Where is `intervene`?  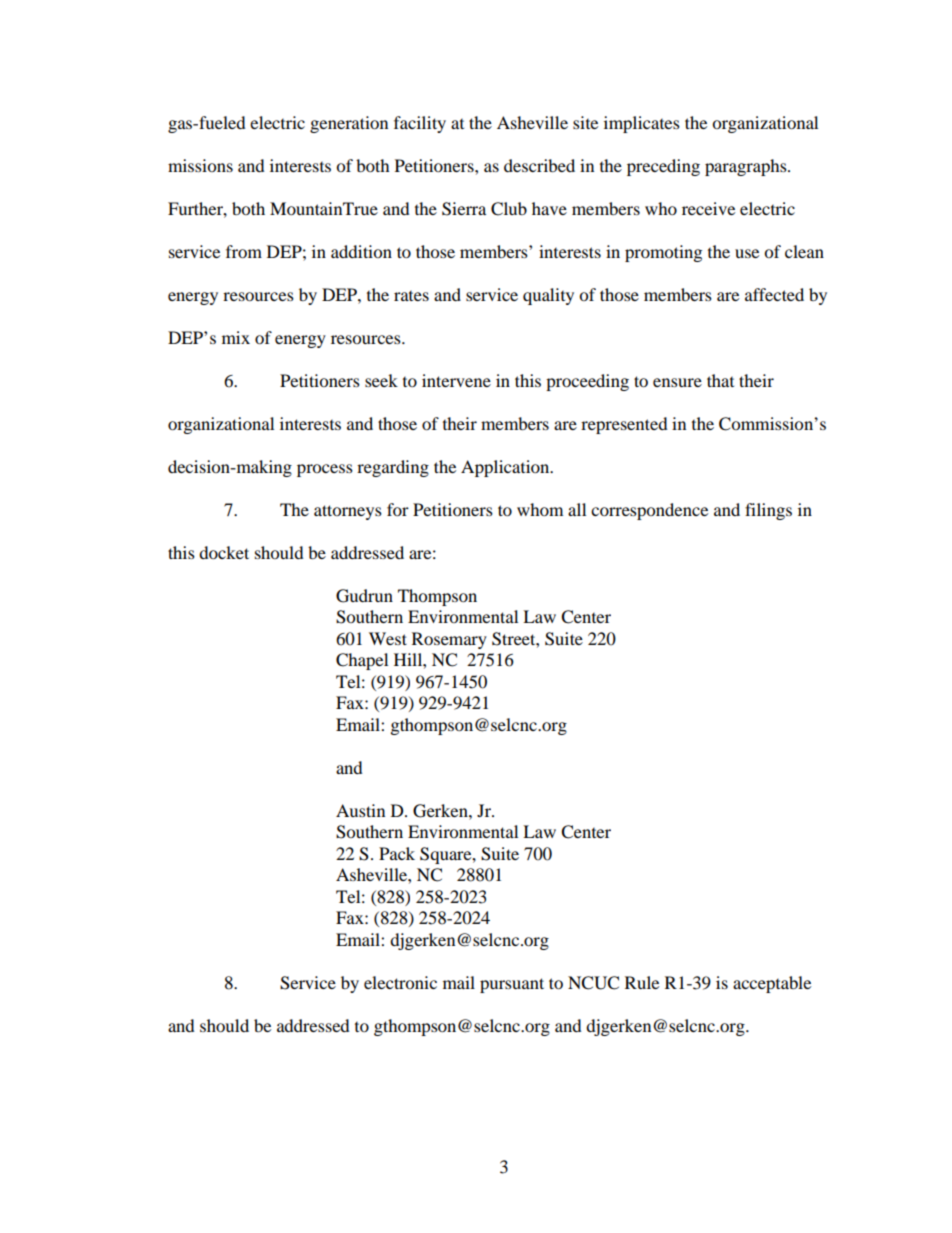 intervene is located at coordinates (456, 380).
